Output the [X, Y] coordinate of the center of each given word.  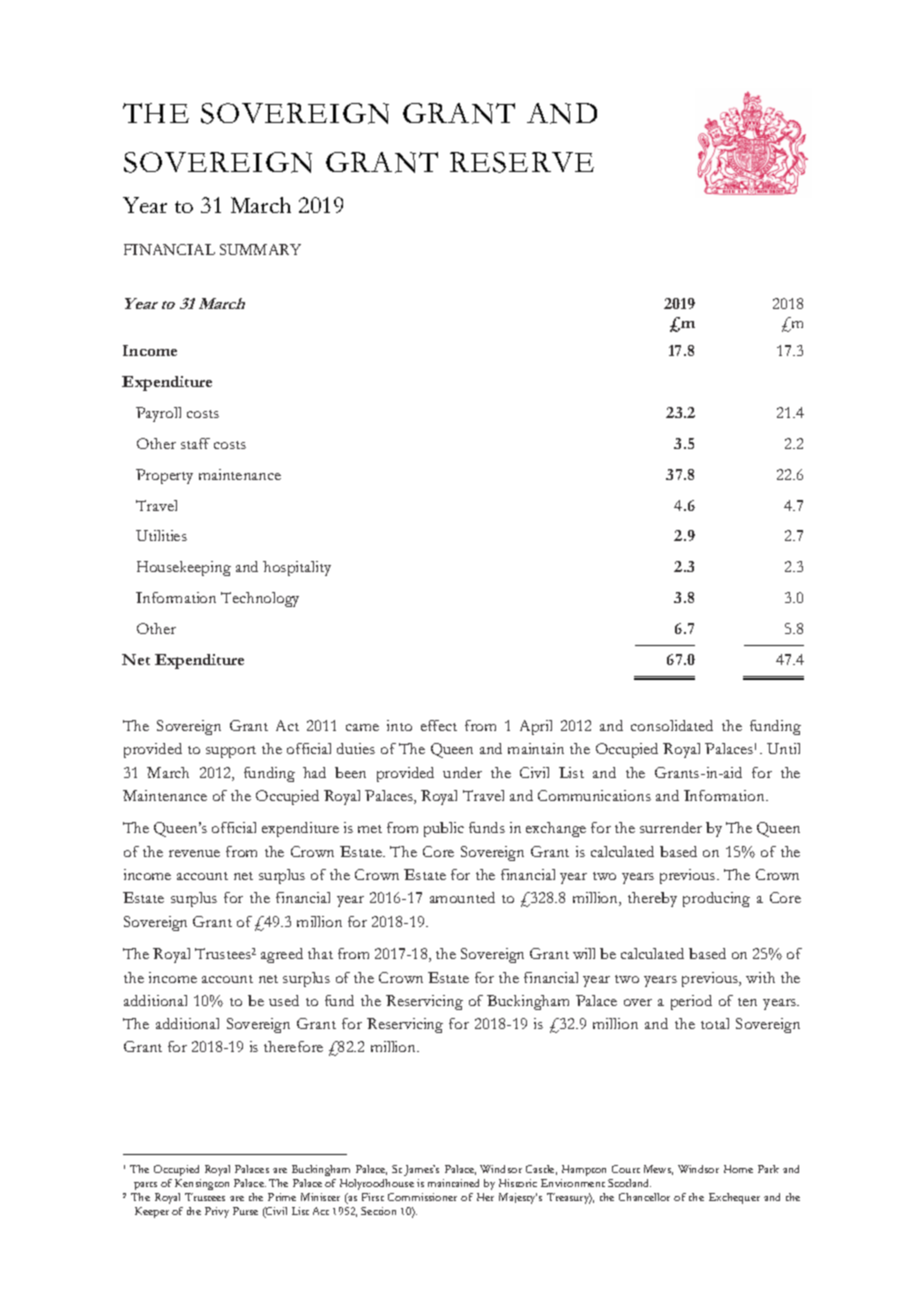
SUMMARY [260, 249]
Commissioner [422, 1197]
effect [439, 725]
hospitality [297, 568]
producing [716, 899]
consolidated [672, 725]
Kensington [202, 1186]
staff [195, 443]
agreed [282, 955]
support [231, 752]
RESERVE [522, 162]
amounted [462, 897]
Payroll [158, 414]
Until [783, 748]
